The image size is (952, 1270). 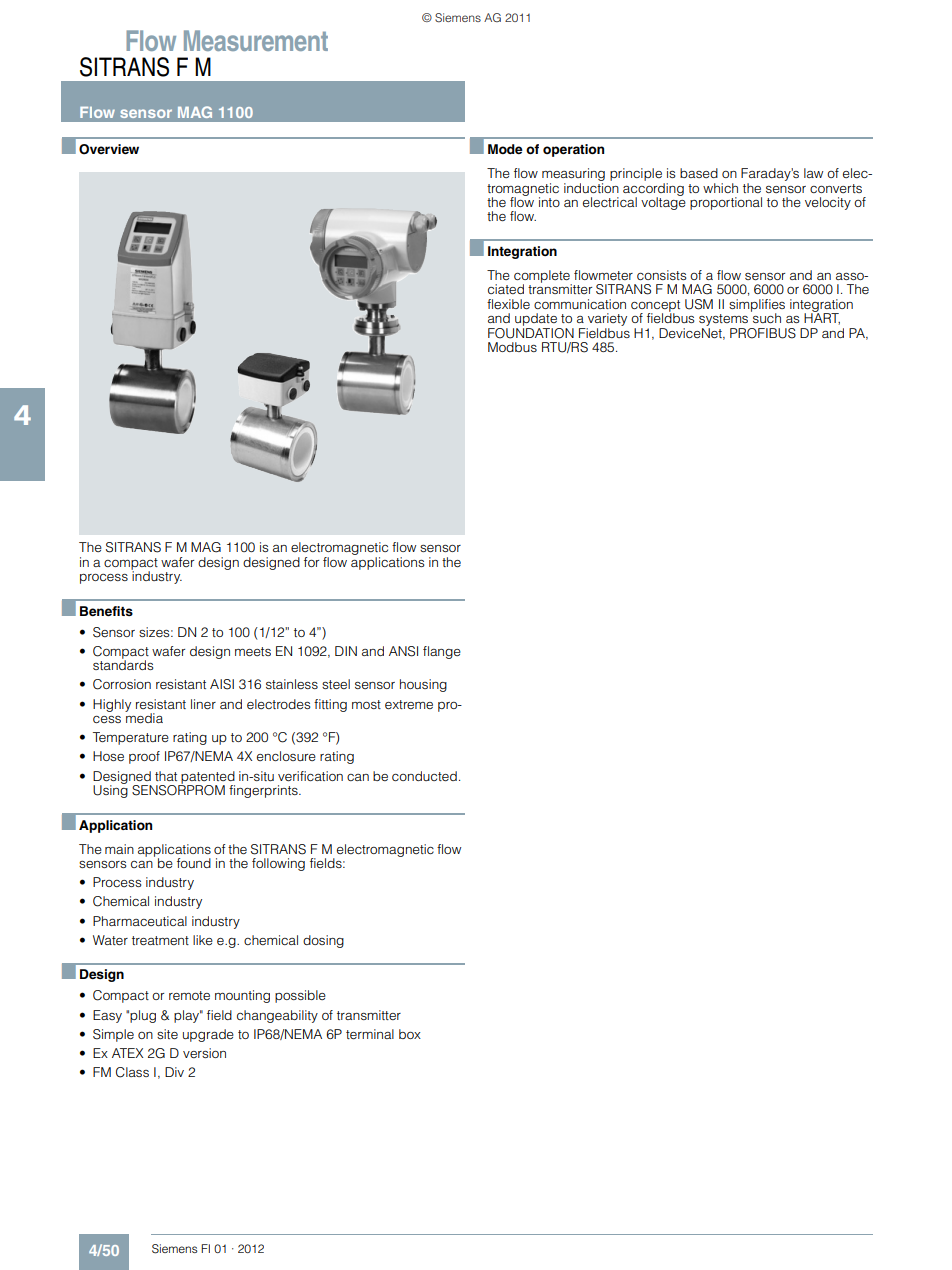 What do you see at coordinates (409, 704) in the screenshot?
I see `extreme` at bounding box center [409, 704].
